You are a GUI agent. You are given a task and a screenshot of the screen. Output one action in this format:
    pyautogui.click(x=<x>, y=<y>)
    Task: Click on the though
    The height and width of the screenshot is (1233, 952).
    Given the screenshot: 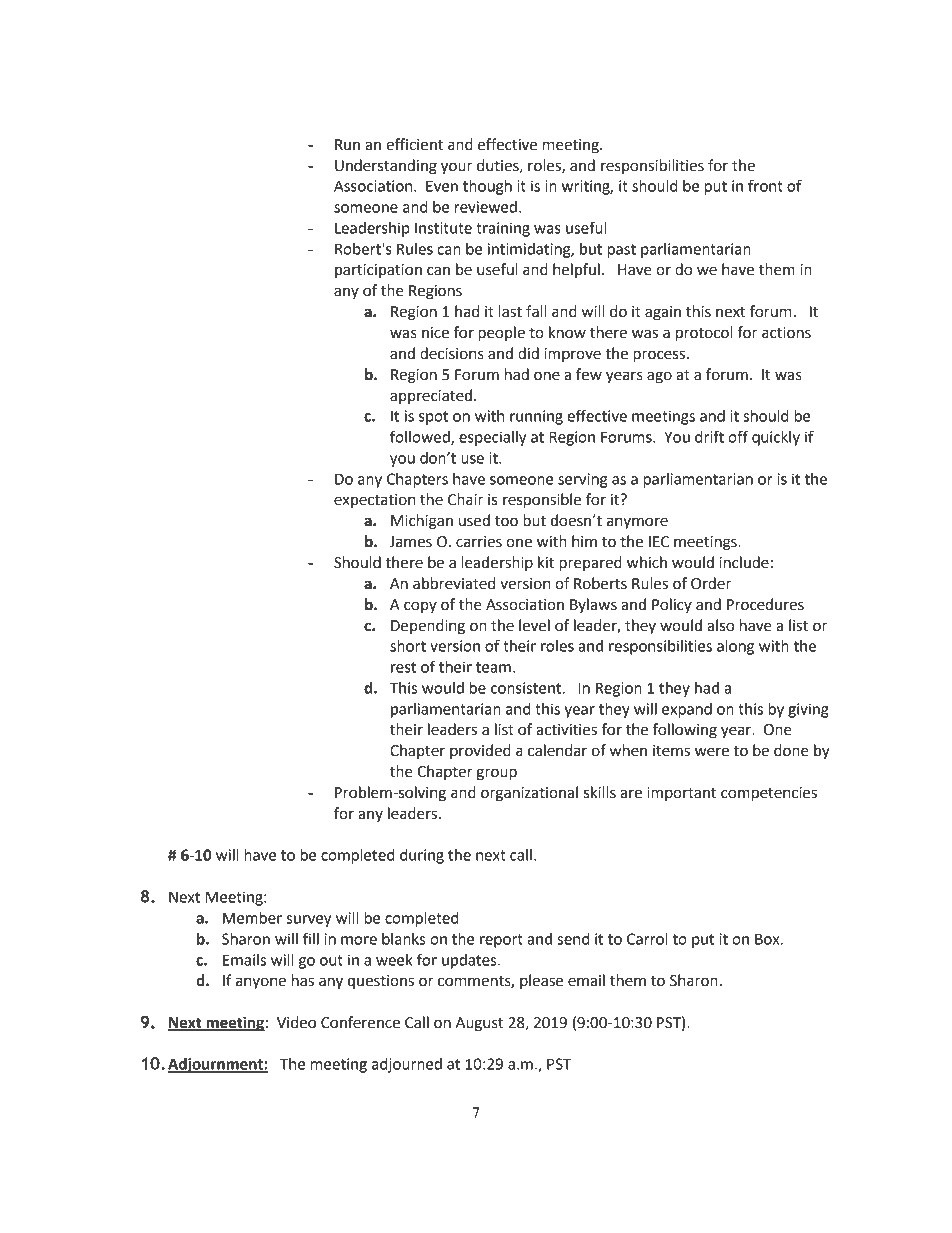 What is the action you would take?
    pyautogui.click(x=487, y=187)
